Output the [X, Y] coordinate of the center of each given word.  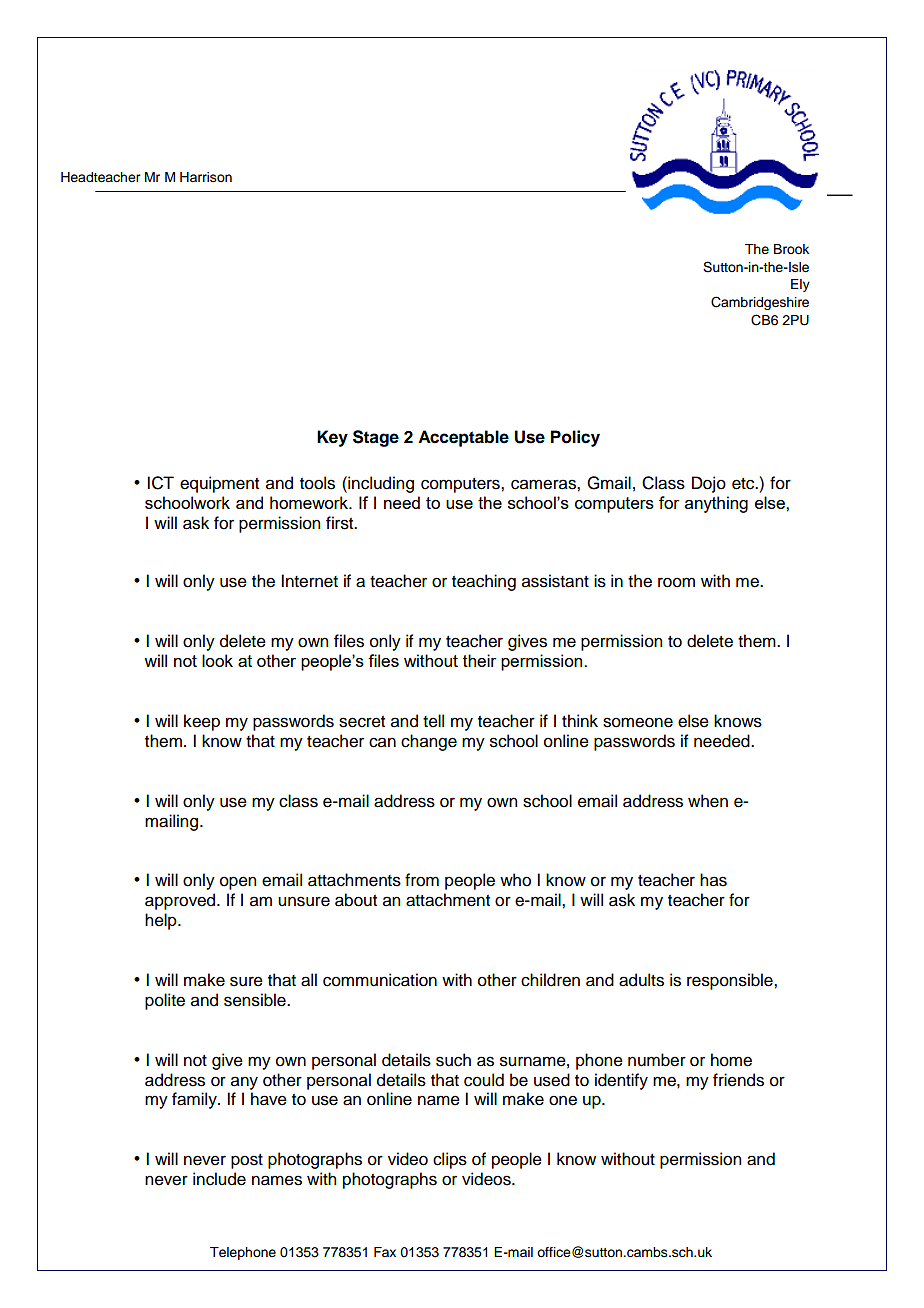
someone [638, 722]
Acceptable [463, 438]
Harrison [206, 177]
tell [433, 721]
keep [202, 722]
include [219, 1179]
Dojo [709, 484]
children [550, 980]
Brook [791, 249]
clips [450, 1160]
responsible [731, 981]
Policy [575, 438]
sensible [256, 1000]
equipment [219, 484]
